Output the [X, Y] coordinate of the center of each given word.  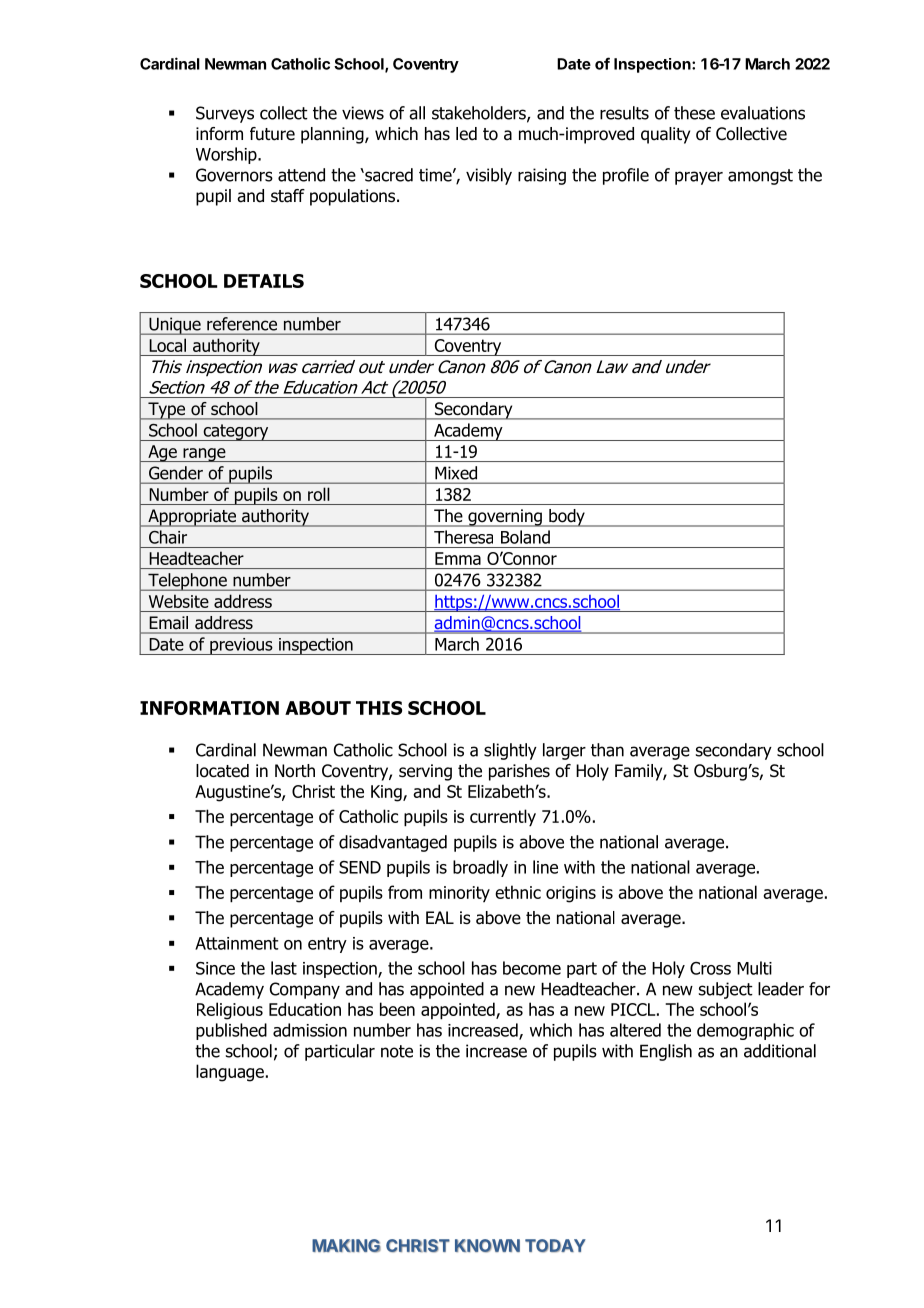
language [230, 1073]
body [567, 518]
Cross [710, 968]
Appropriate [192, 518]
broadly [480, 868]
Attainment [237, 943]
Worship [227, 155]
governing [505, 518]
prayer [699, 178]
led [466, 134]
